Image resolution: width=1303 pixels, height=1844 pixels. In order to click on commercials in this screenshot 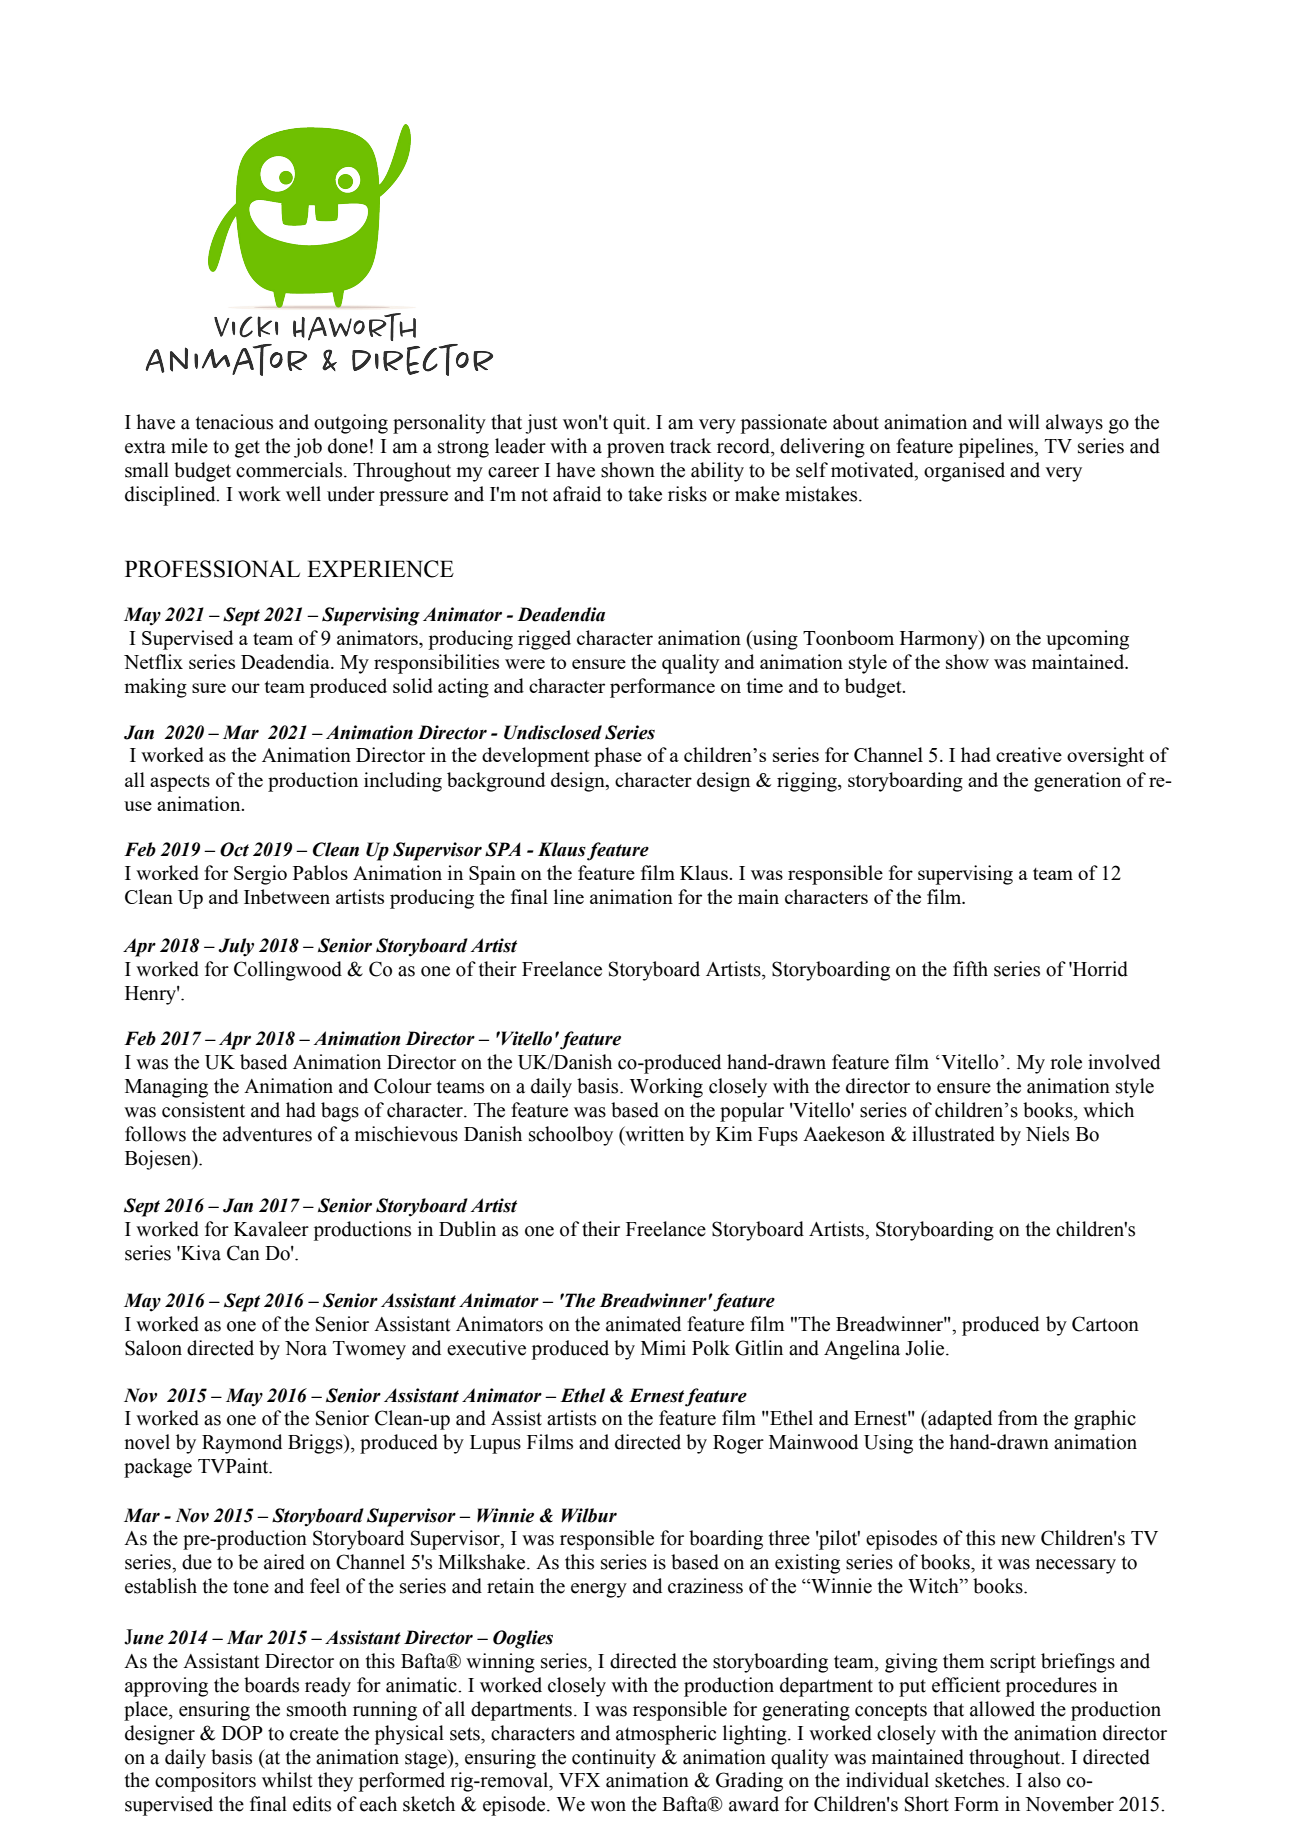, I will do `click(290, 470)`.
